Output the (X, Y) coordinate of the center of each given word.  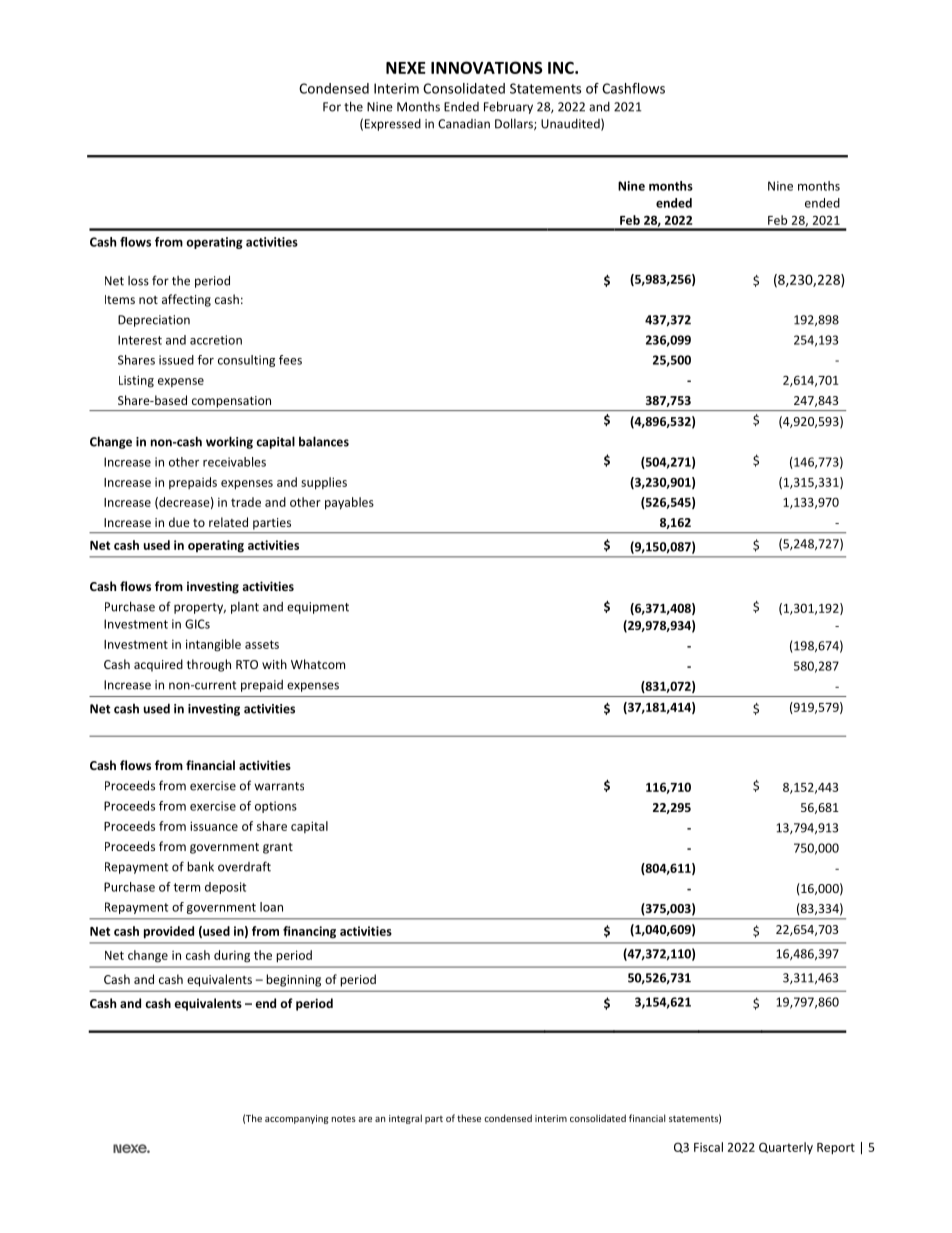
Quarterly (786, 1148)
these (469, 1118)
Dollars (515, 124)
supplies (324, 483)
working (229, 442)
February (508, 107)
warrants (279, 786)
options (276, 807)
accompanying (297, 1119)
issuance (214, 826)
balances (324, 441)
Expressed (393, 125)
